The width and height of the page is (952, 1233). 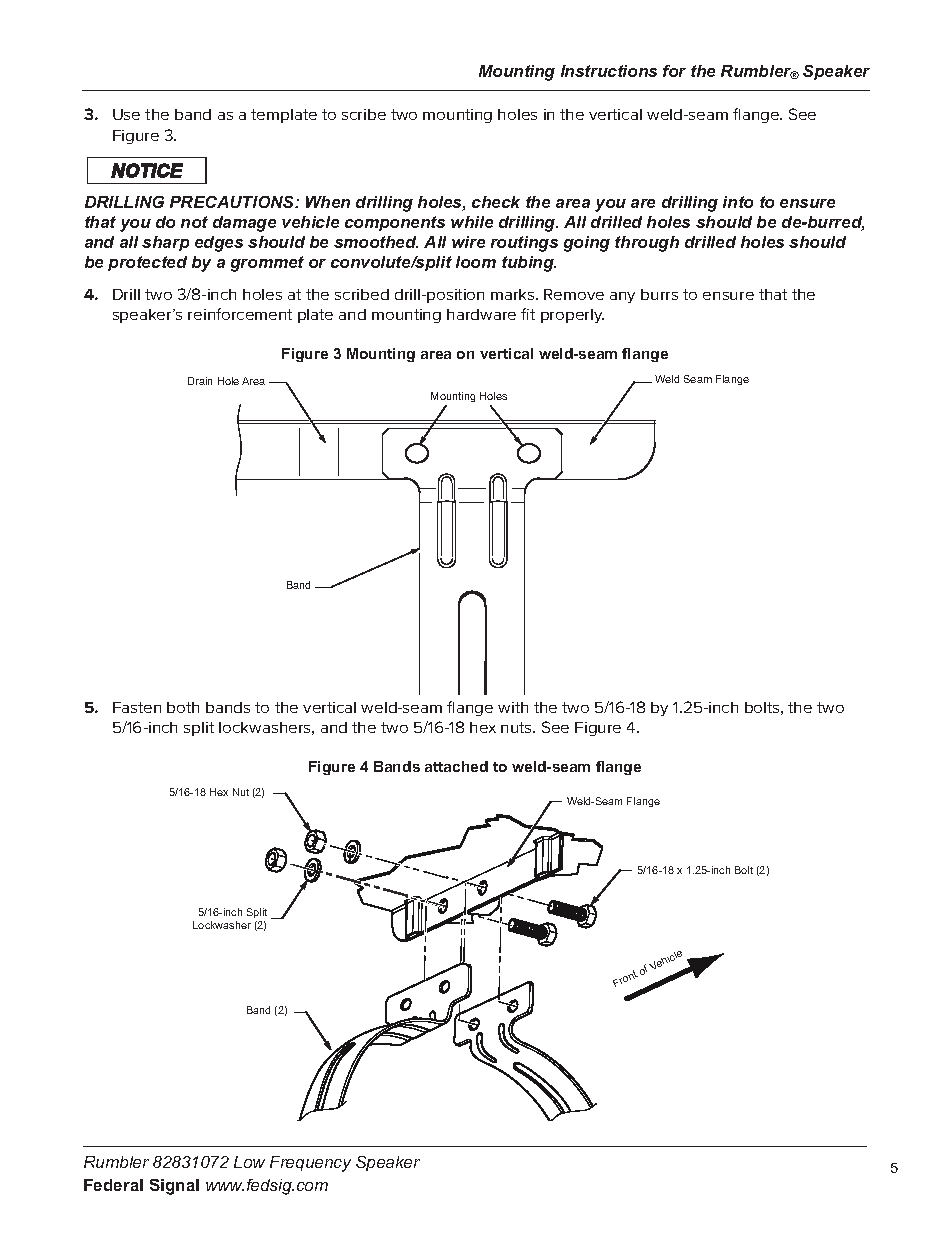 What do you see at coordinates (609, 71) in the page?
I see `Instructions` at bounding box center [609, 71].
